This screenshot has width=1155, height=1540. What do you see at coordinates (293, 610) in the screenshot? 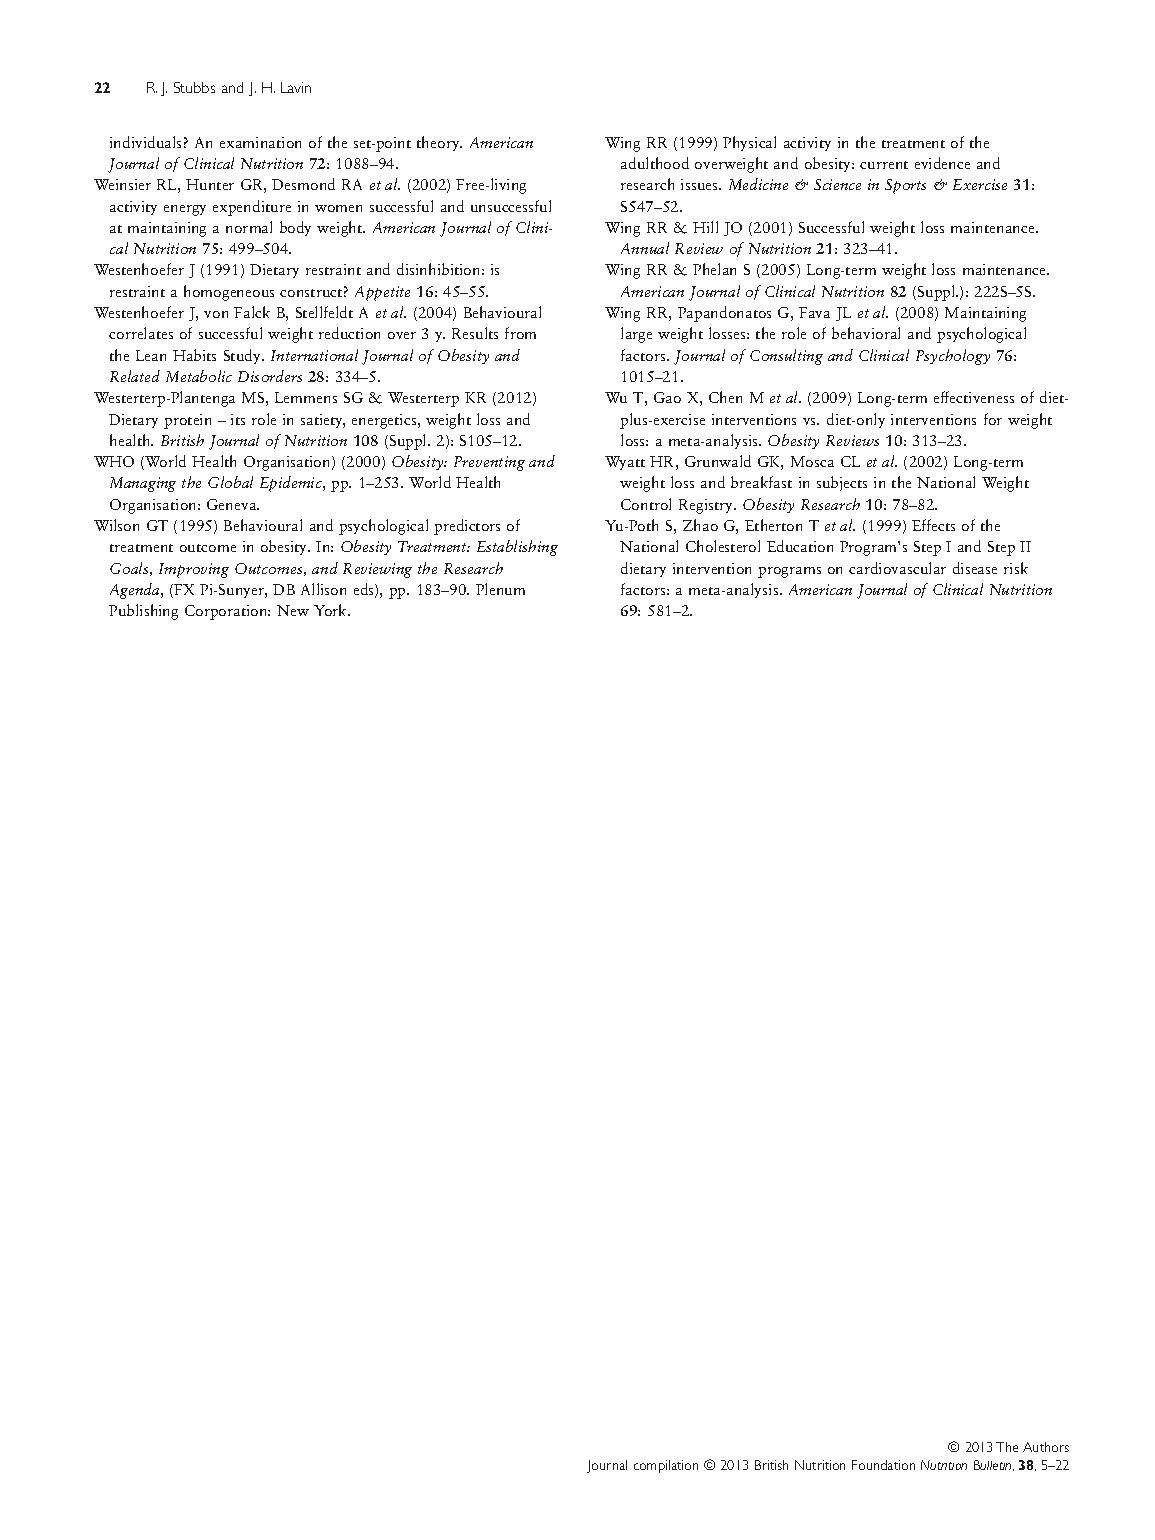
I see `New` at bounding box center [293, 610].
